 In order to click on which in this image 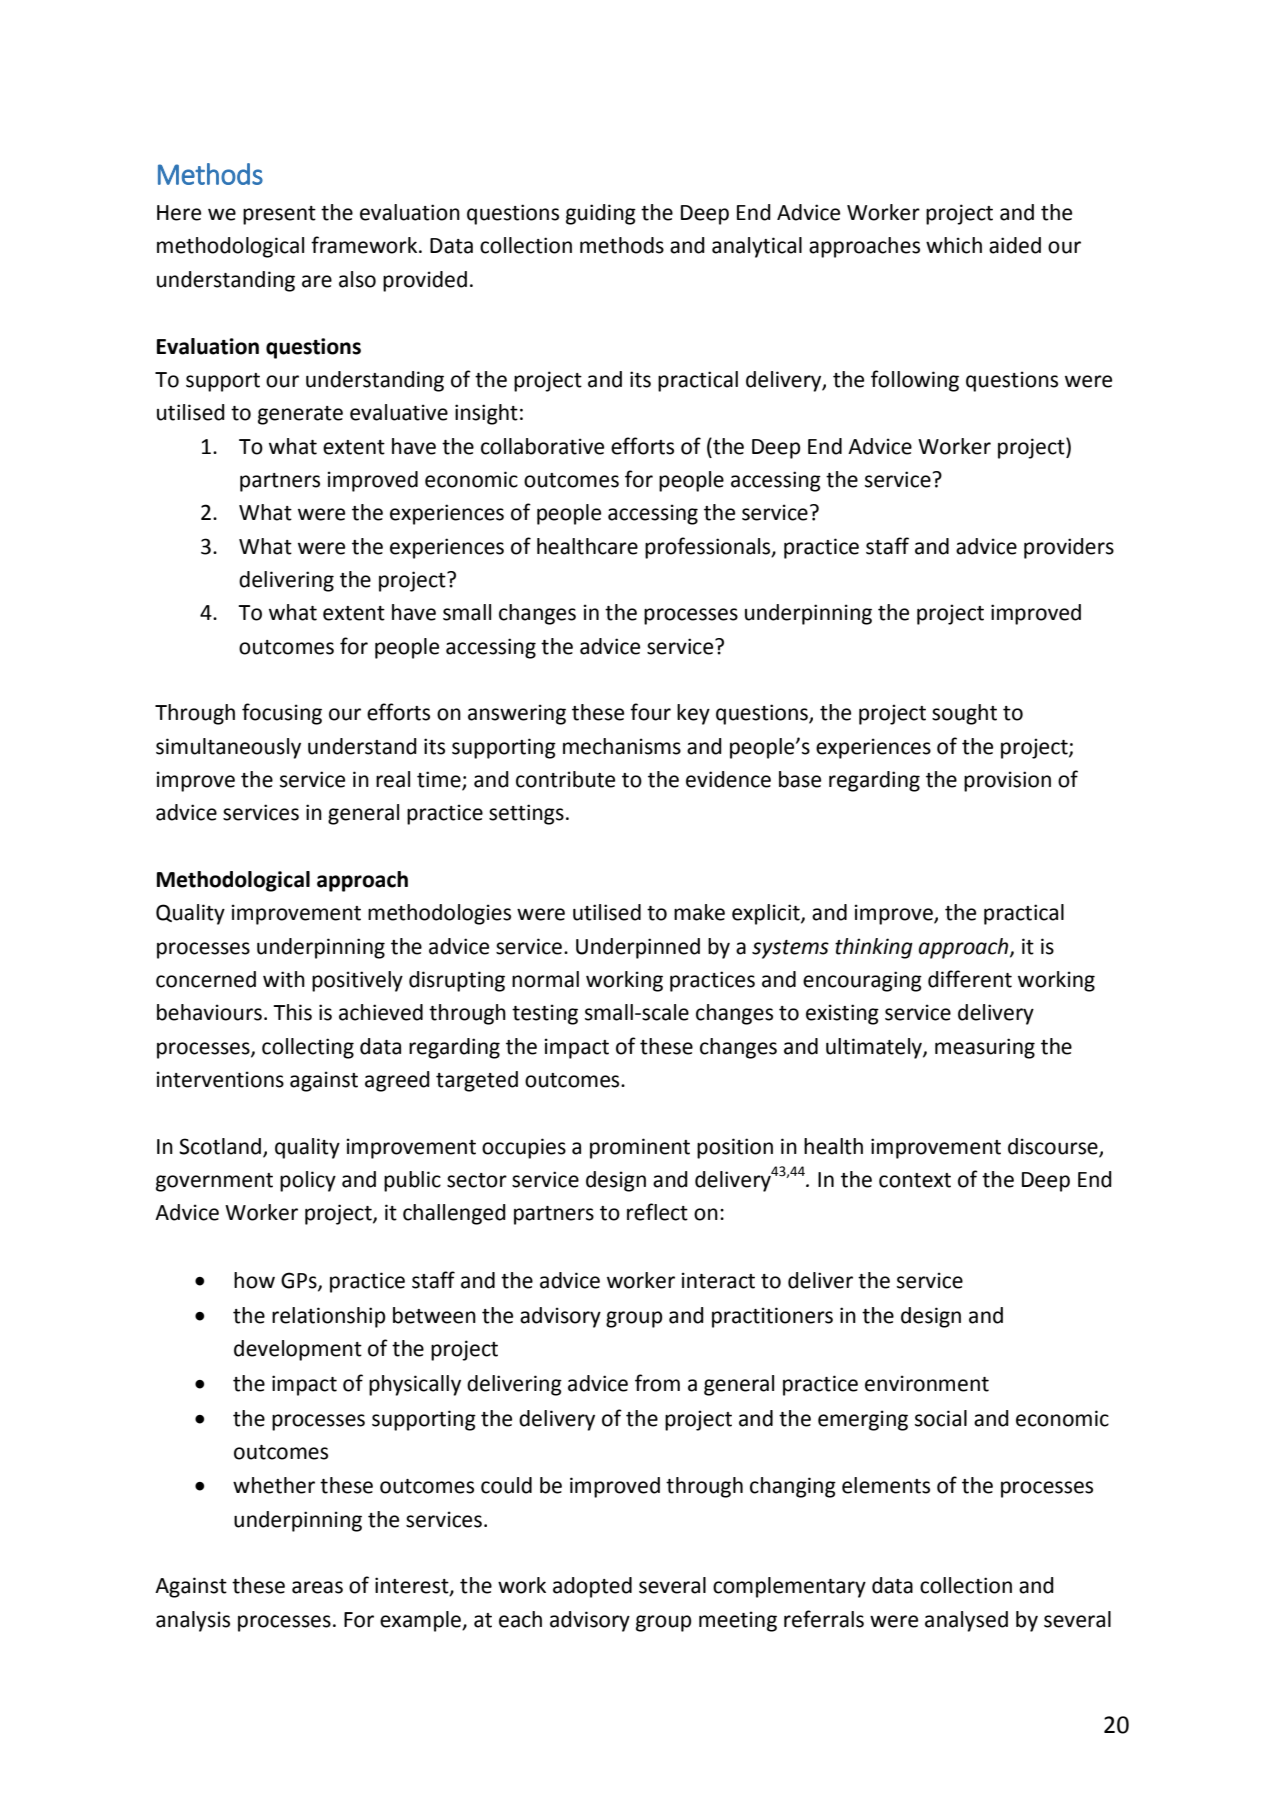, I will do `click(954, 245)`.
